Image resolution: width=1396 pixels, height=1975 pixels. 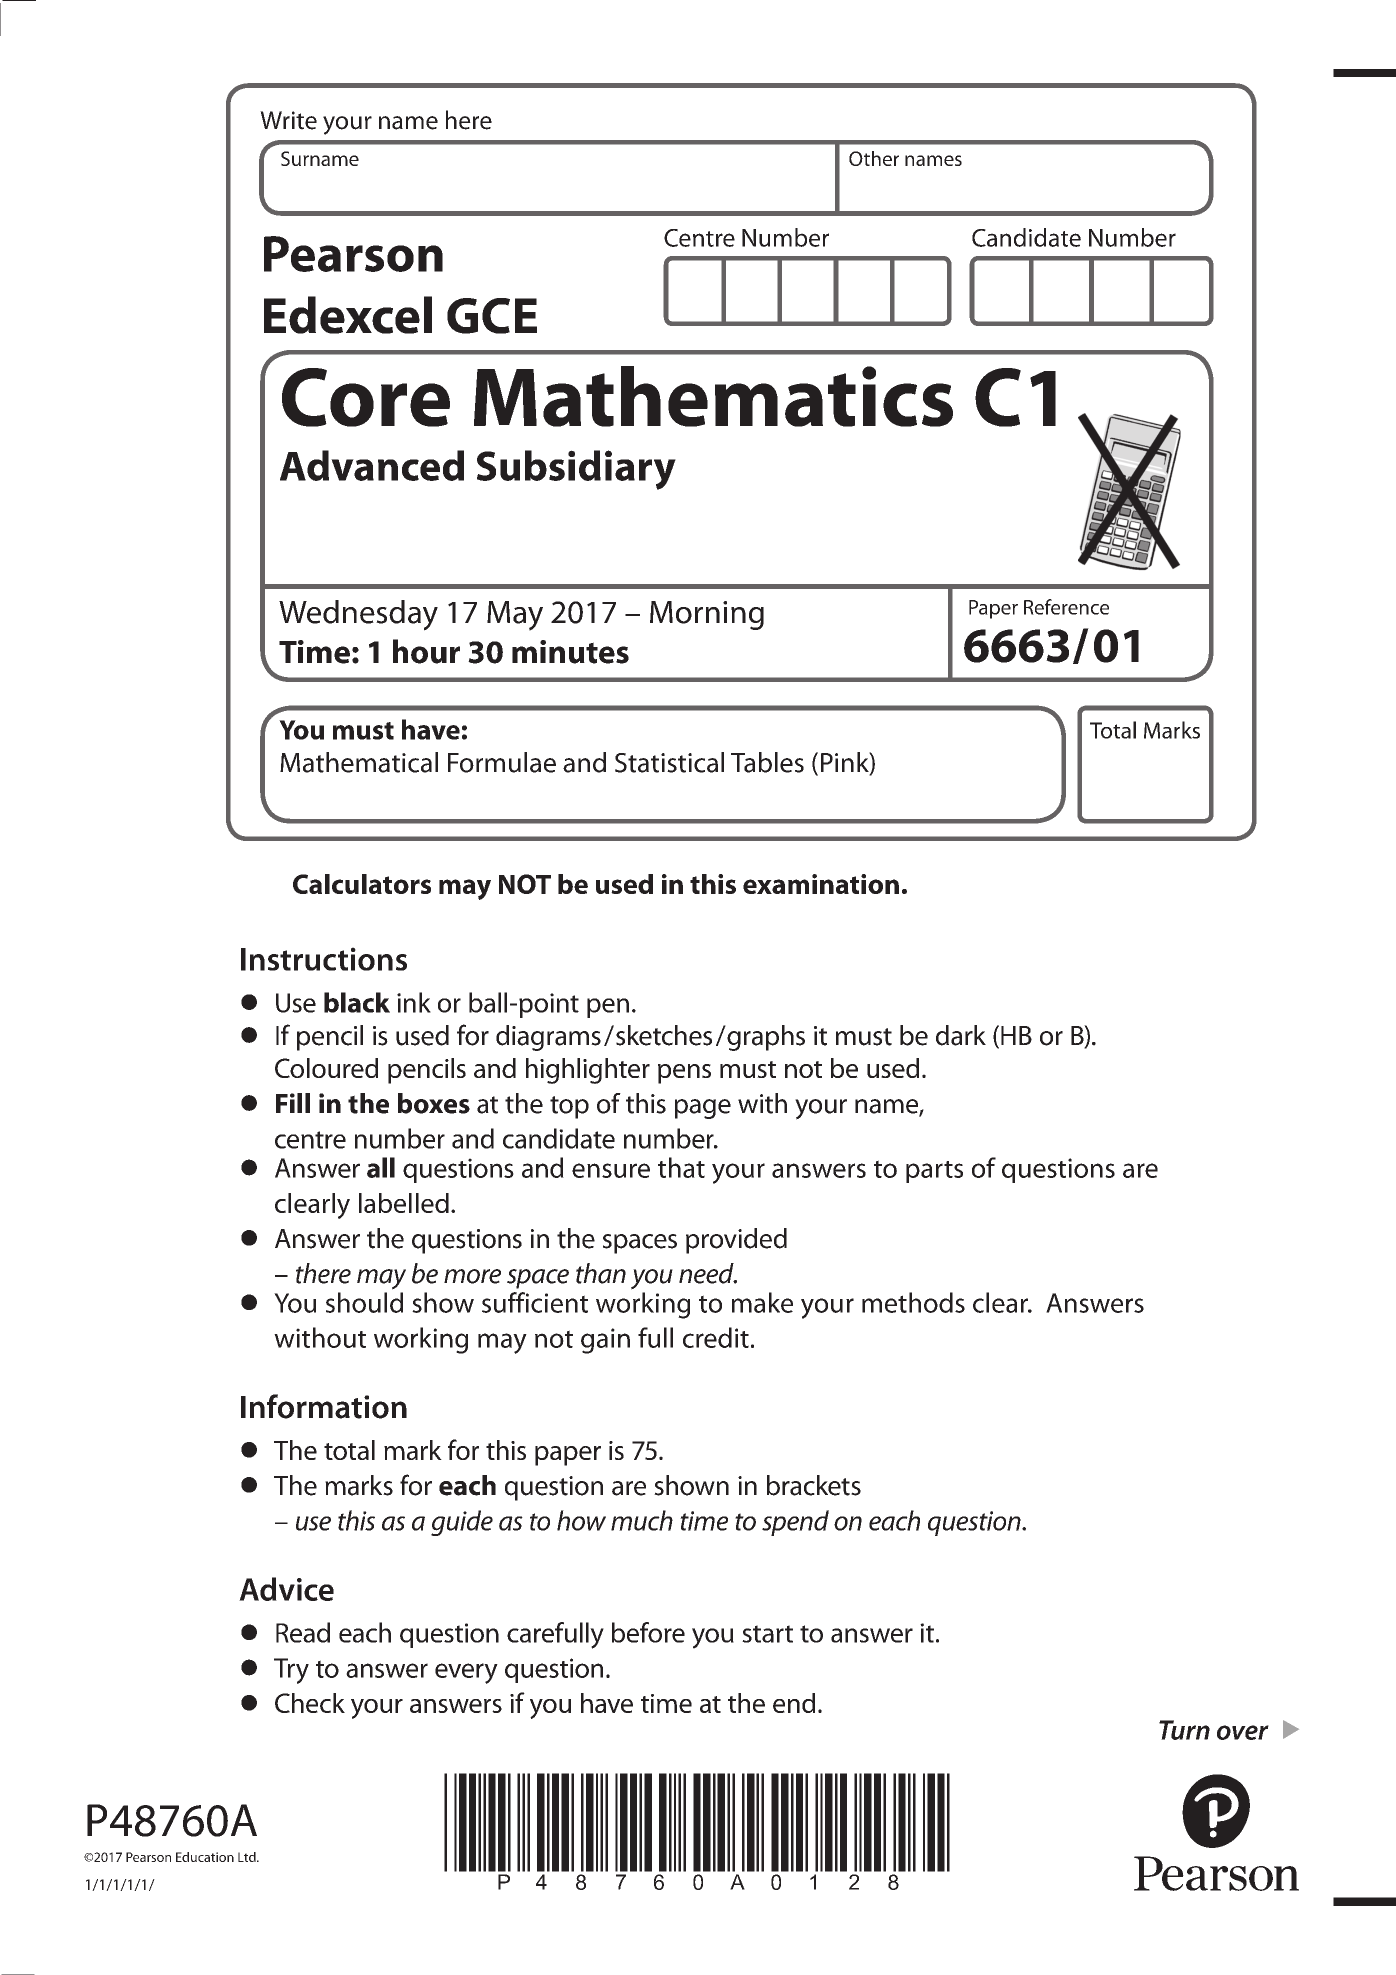 What do you see at coordinates (767, 1634) in the screenshot?
I see `start` at bounding box center [767, 1634].
